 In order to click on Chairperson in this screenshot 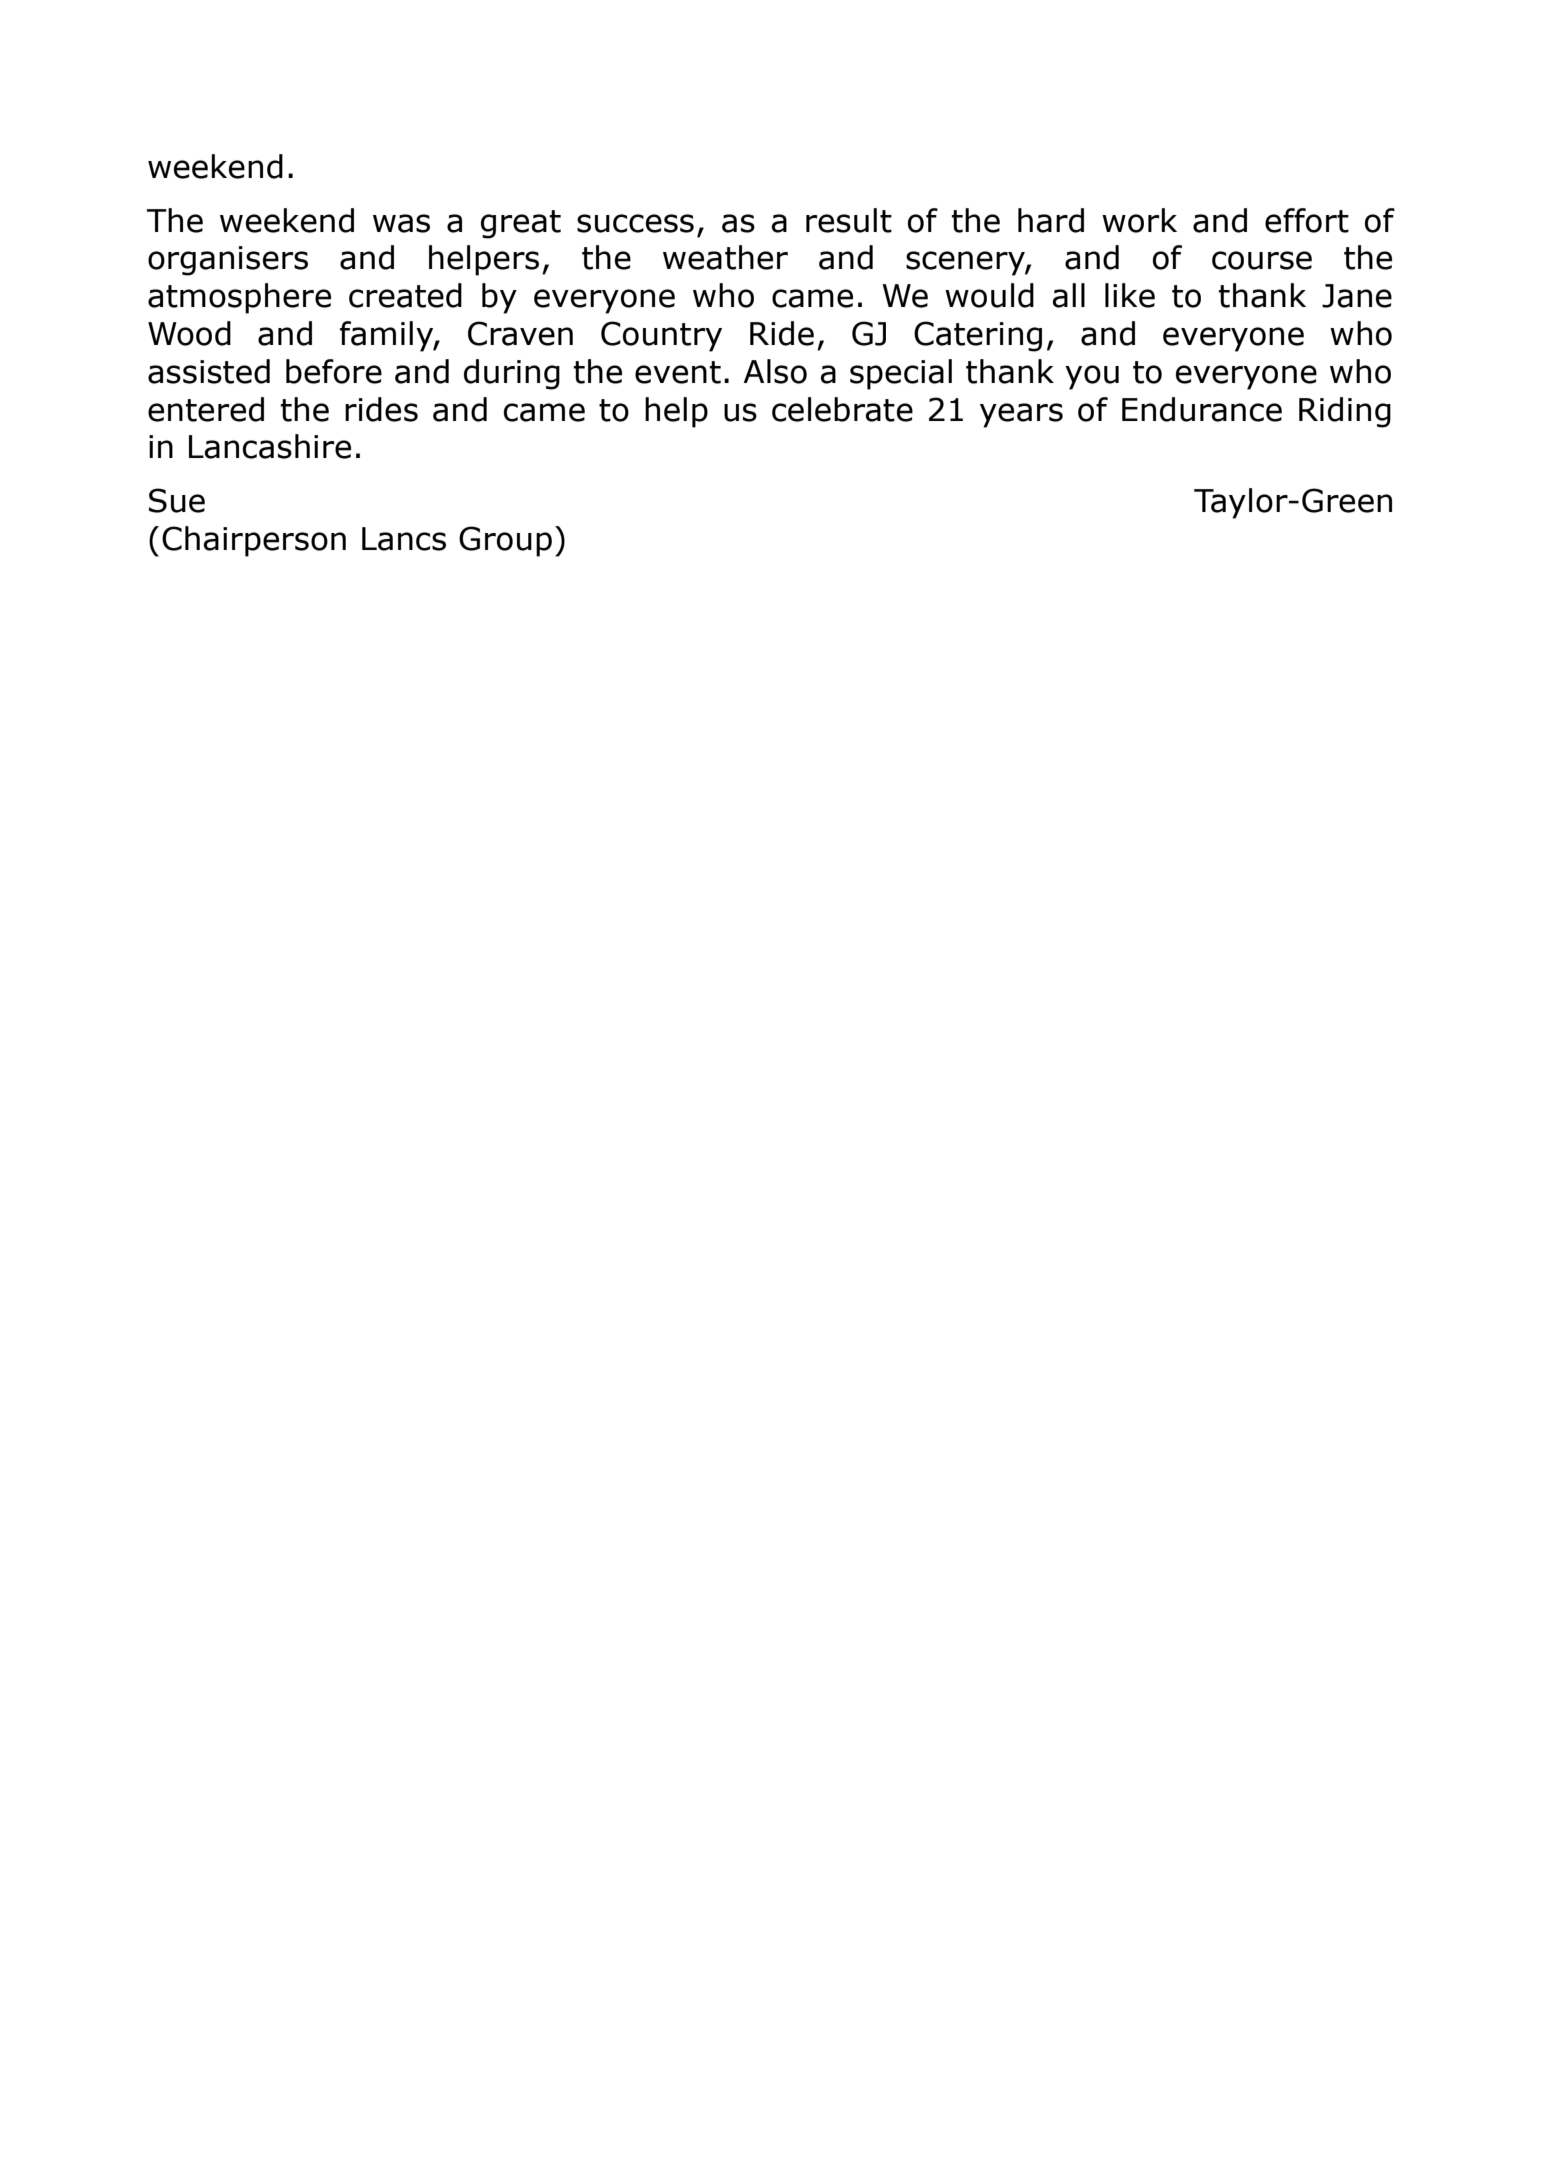, I will do `click(254, 541)`.
